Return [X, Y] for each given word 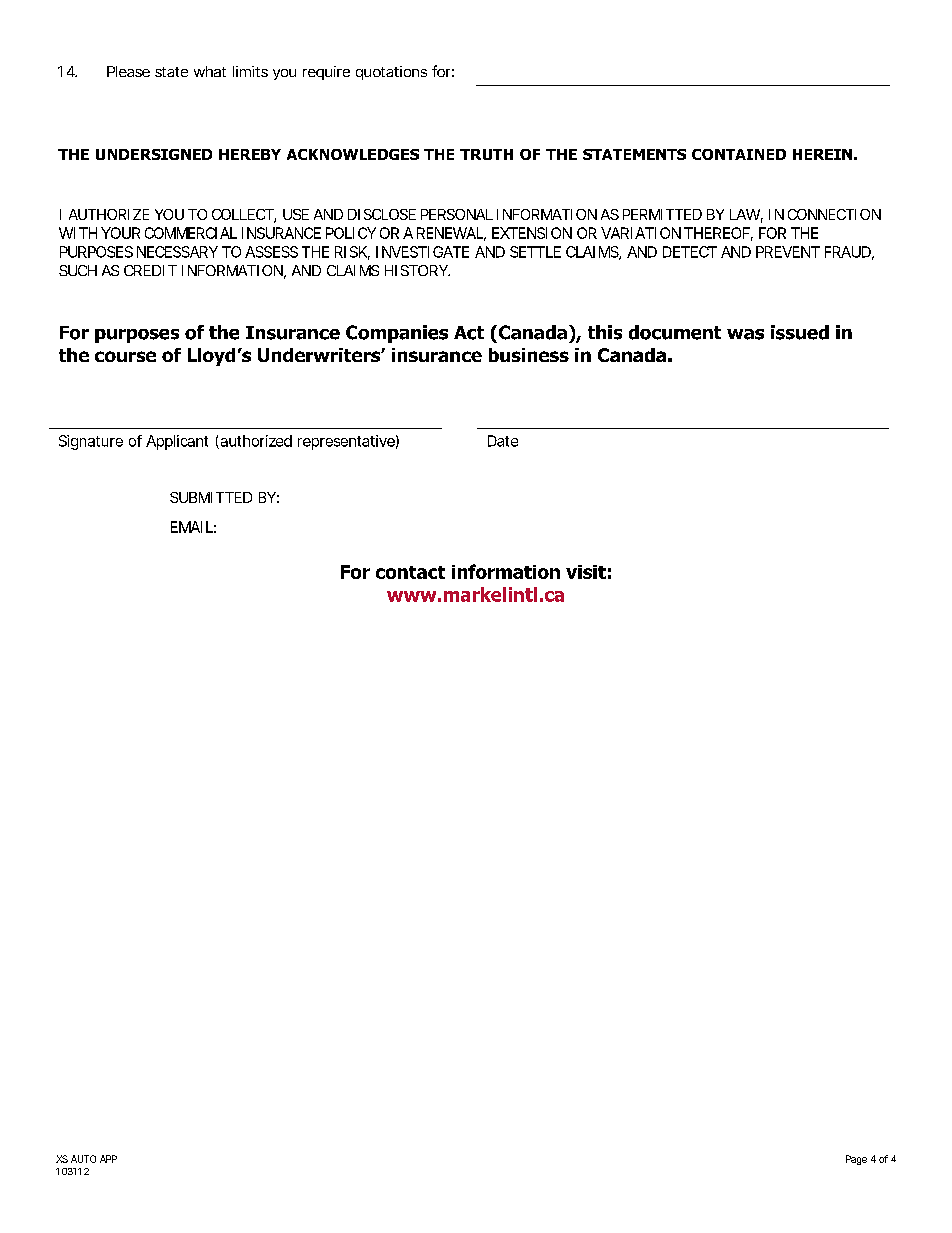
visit [586, 572]
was [745, 334]
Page [856, 1160]
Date [503, 441]
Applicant [177, 442]
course [125, 356]
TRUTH [486, 154]
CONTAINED [739, 154]
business [529, 355]
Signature [91, 442]
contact [410, 572]
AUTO [83, 1159]
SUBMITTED [211, 497]
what [210, 71]
